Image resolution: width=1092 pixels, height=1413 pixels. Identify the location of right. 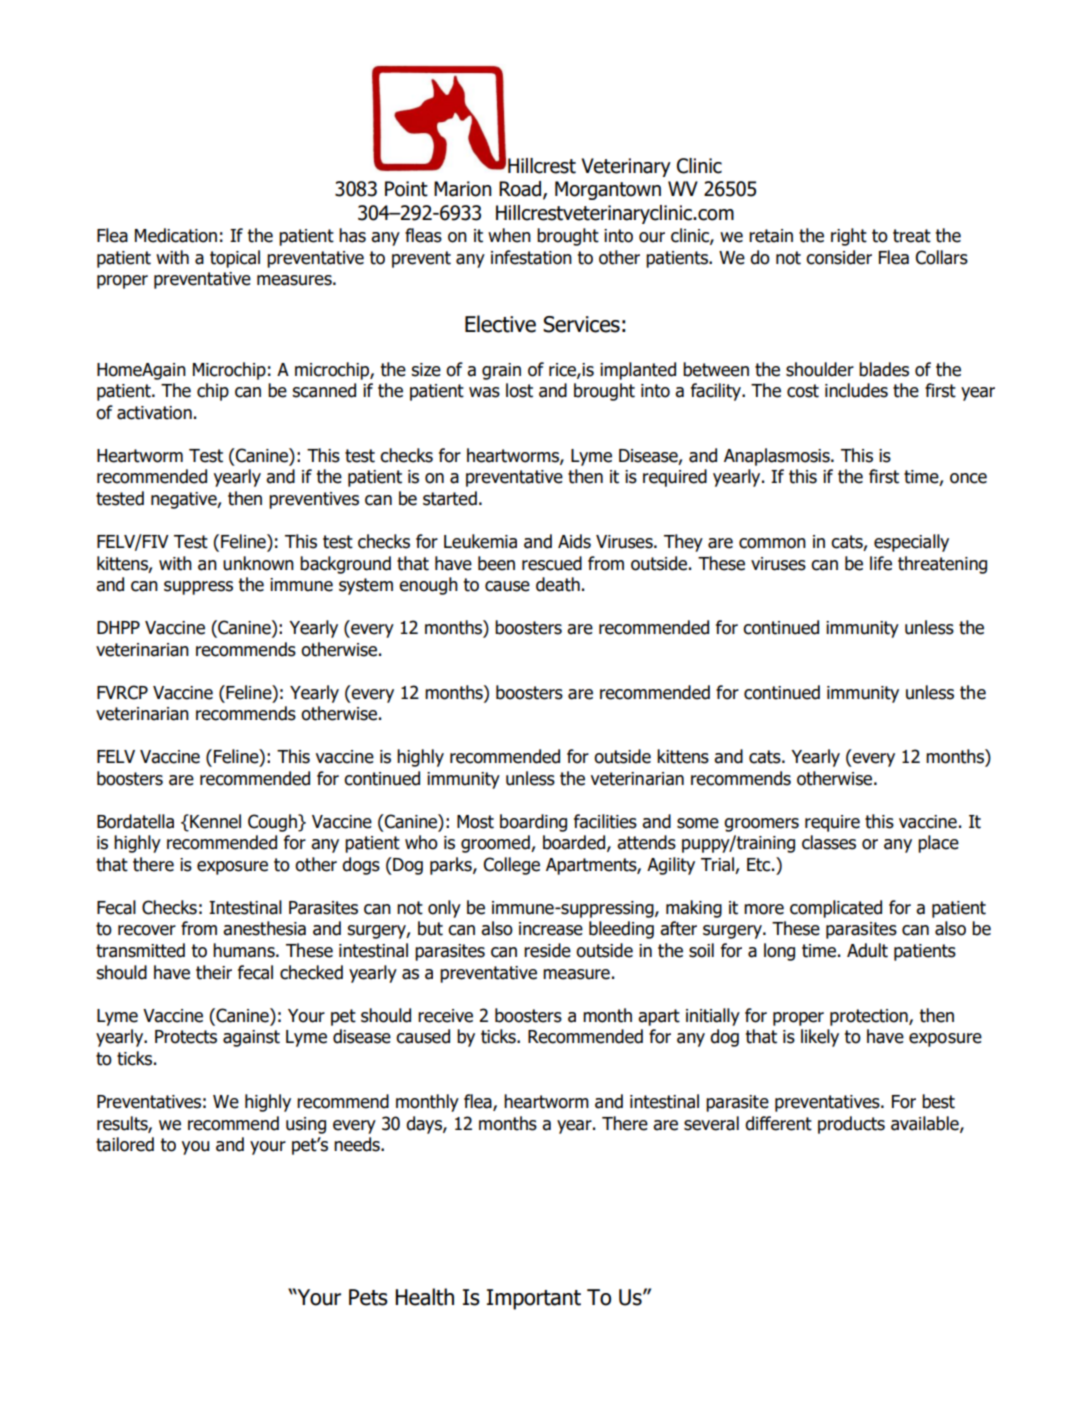
(849, 237).
